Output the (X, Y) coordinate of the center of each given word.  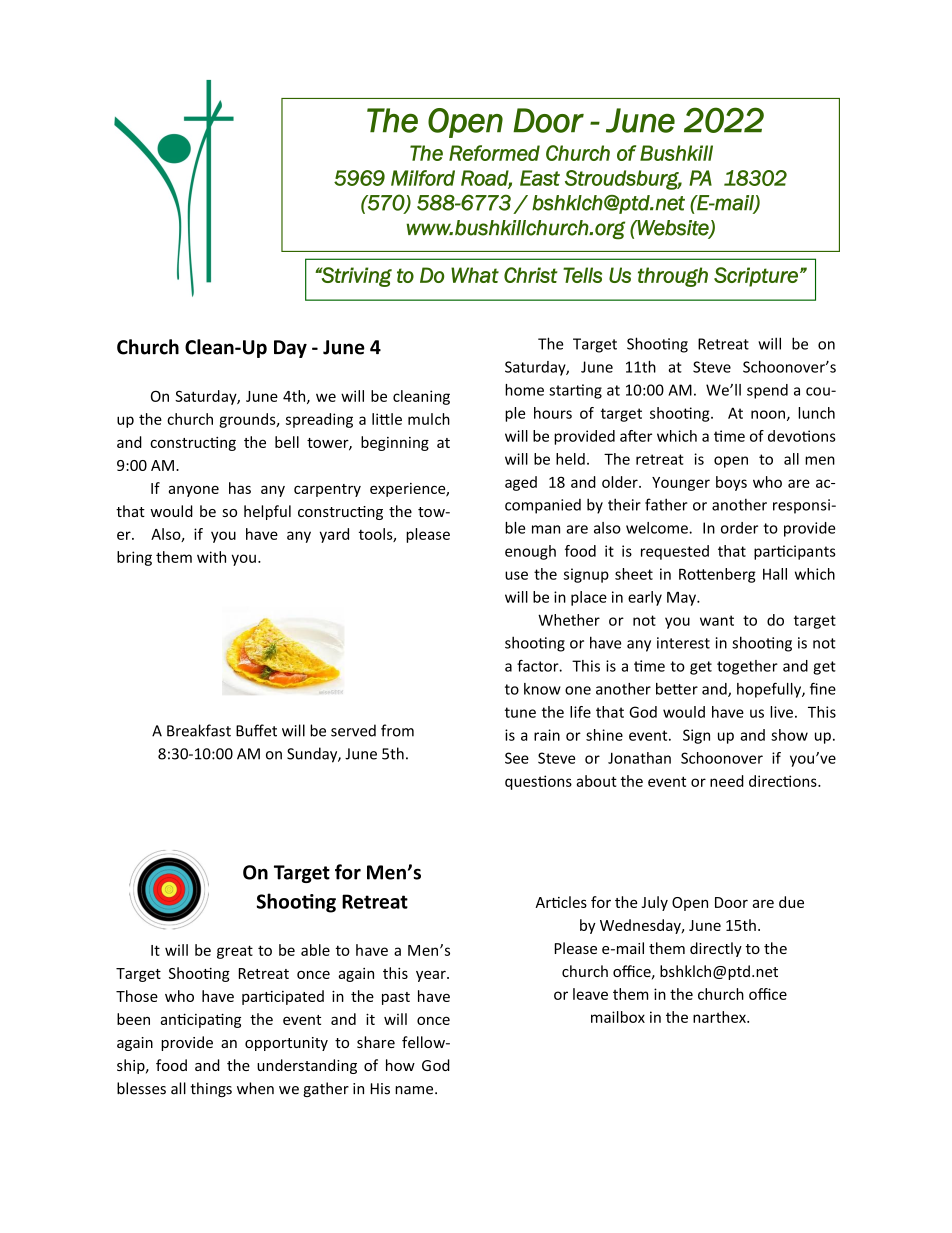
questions (538, 782)
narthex (720, 1017)
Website (673, 229)
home (524, 390)
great (235, 952)
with (211, 557)
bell (287, 442)
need (727, 781)
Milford (423, 178)
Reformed (494, 153)
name (415, 1090)
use (516, 575)
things (211, 1089)
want (717, 620)
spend (767, 391)
